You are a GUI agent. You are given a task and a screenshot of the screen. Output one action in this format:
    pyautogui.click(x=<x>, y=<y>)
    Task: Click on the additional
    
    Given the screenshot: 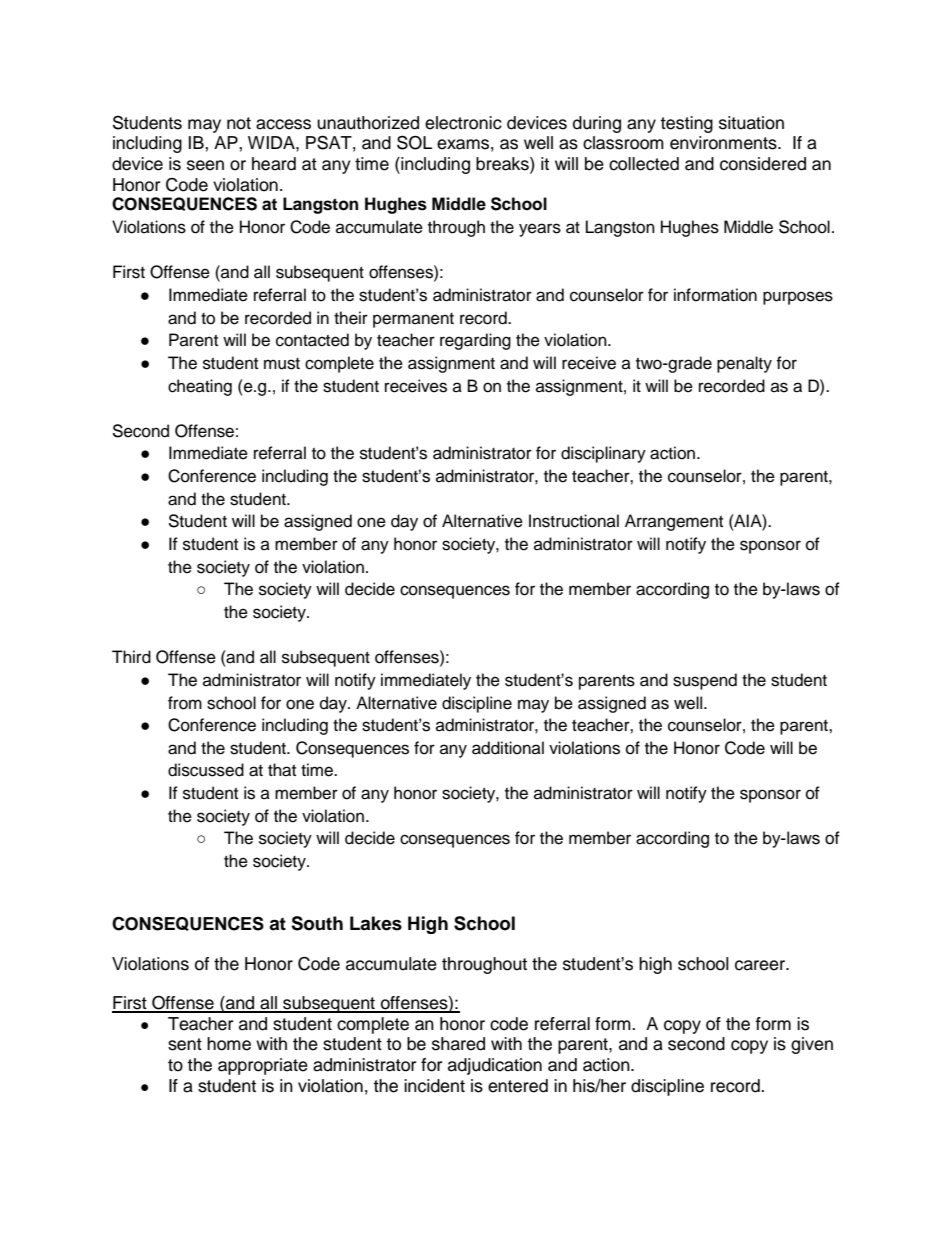 What is the action you would take?
    pyautogui.click(x=508, y=748)
